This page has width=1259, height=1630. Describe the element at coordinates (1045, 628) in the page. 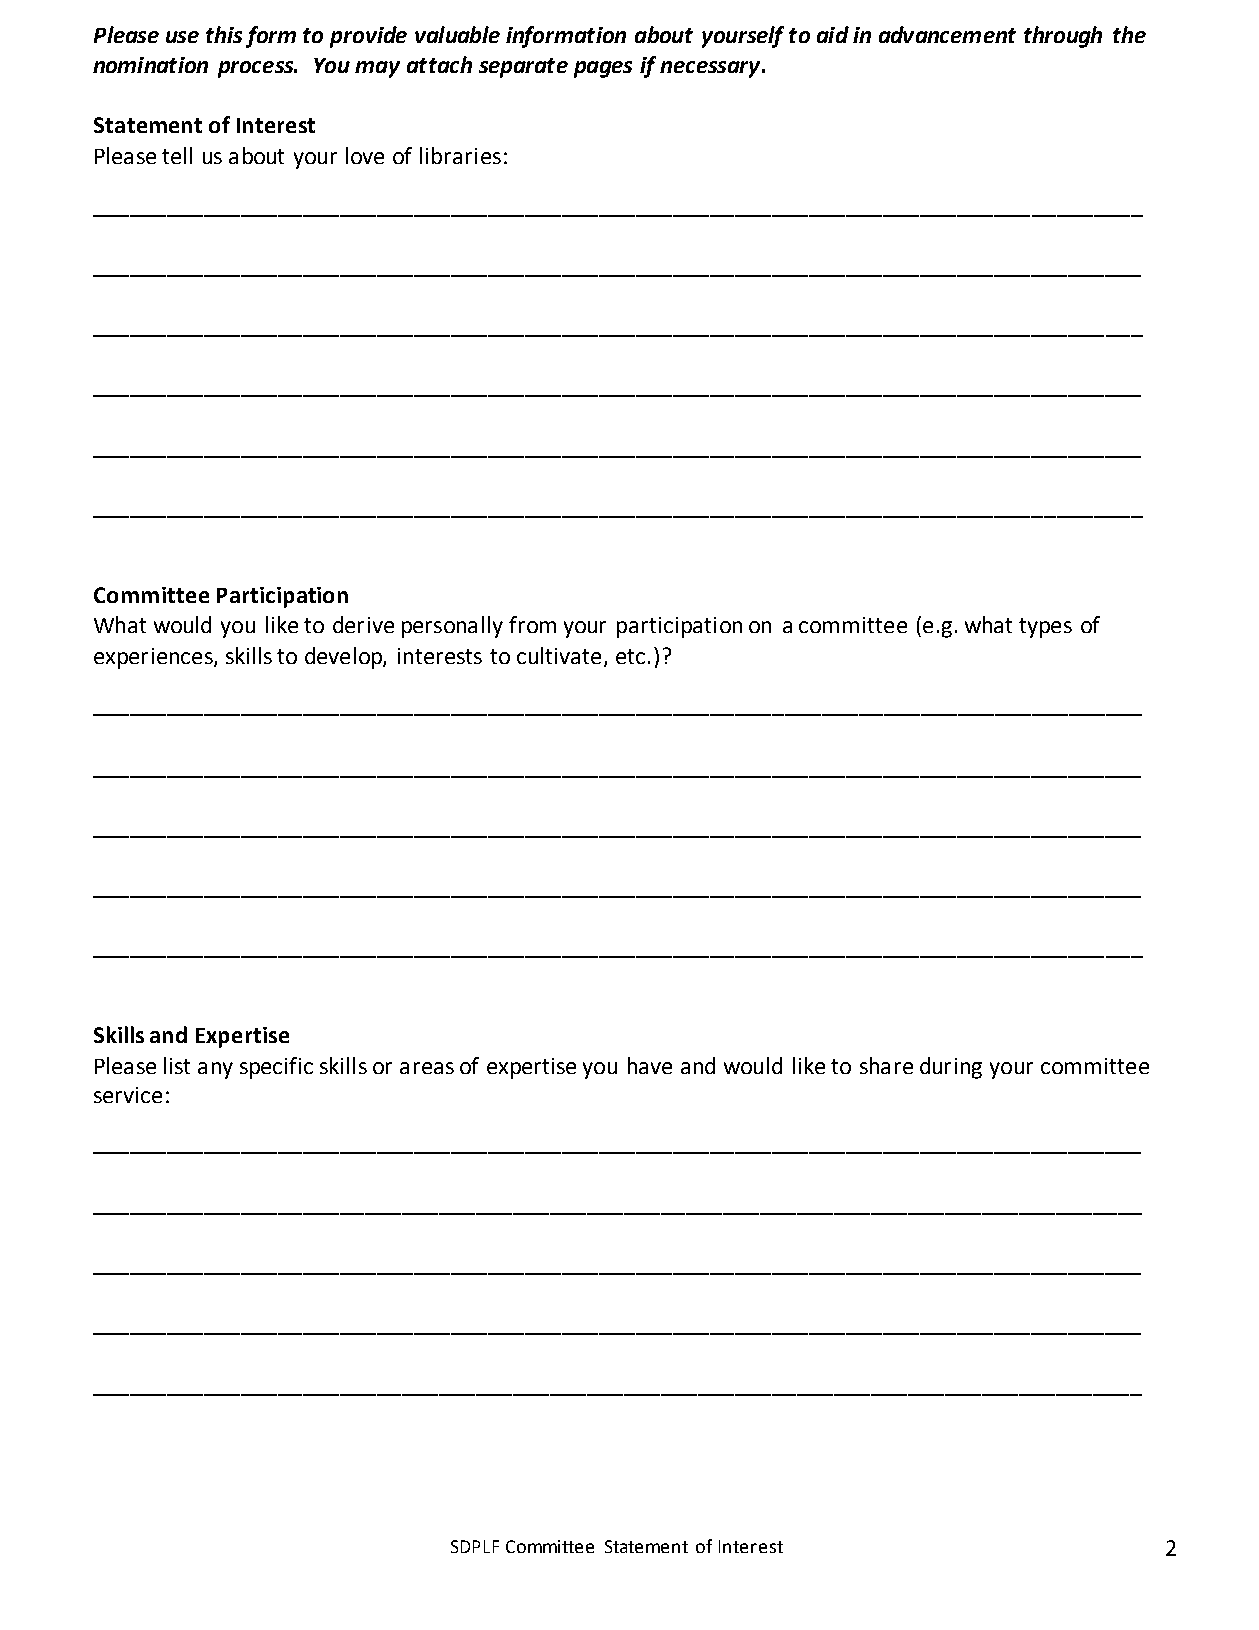

I see `types` at that location.
